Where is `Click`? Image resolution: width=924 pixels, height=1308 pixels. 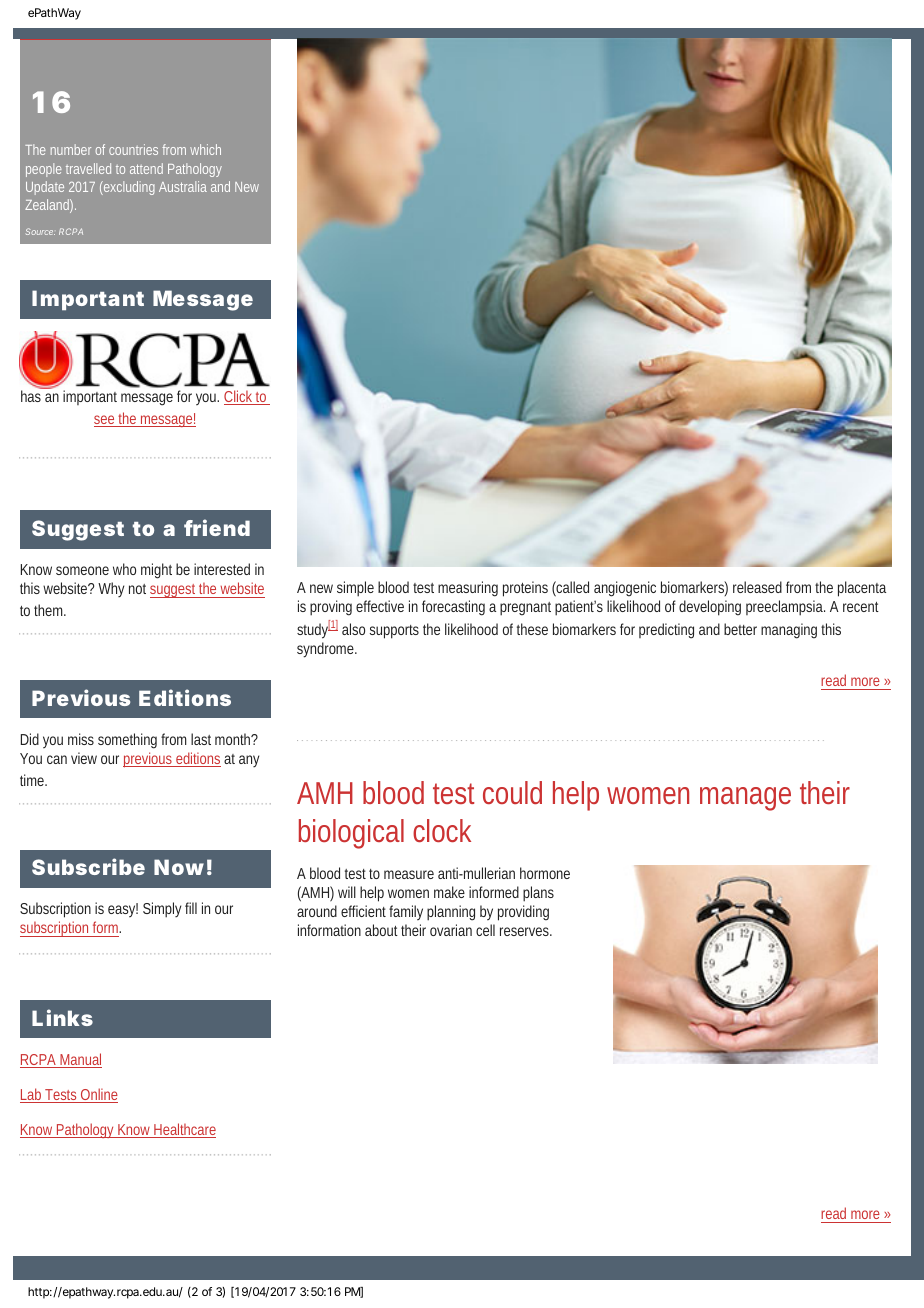 Click is located at coordinates (240, 397).
